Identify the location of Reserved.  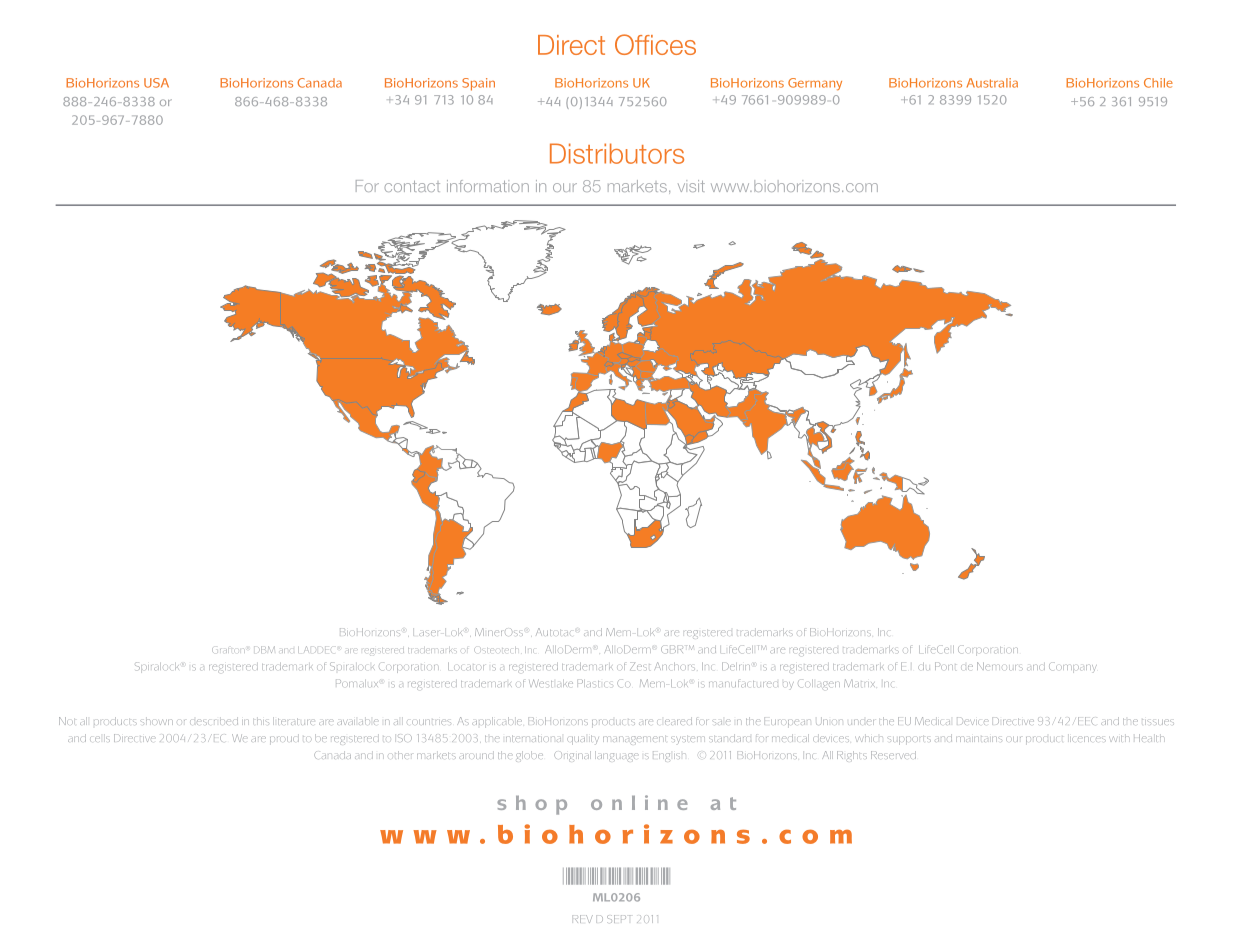
(893, 755).
